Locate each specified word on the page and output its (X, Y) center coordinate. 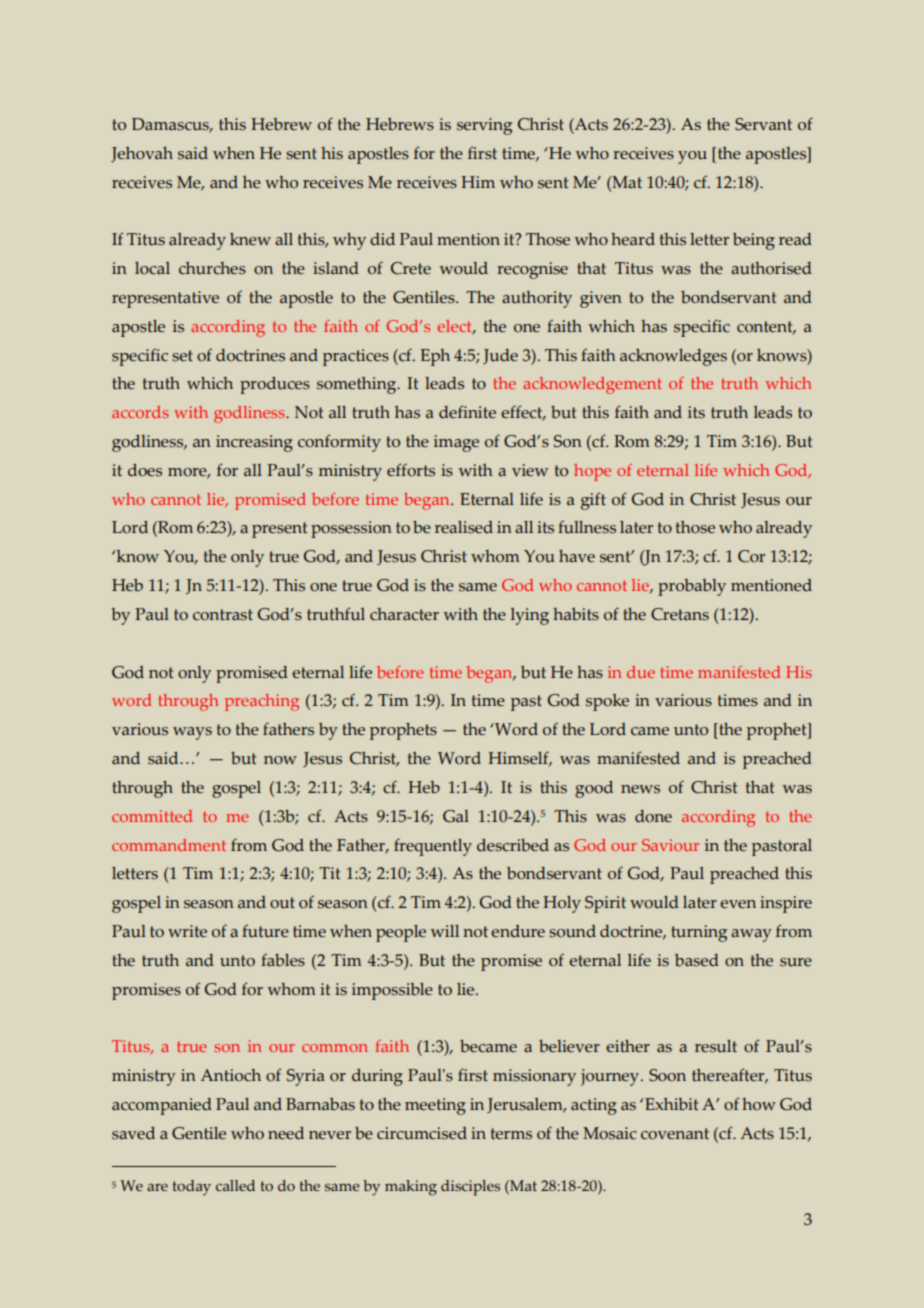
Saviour (670, 845)
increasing (254, 443)
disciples (470, 1188)
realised (464, 527)
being (754, 241)
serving (484, 126)
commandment (169, 845)
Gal (456, 816)
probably (692, 587)
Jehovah (142, 154)
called (235, 1186)
